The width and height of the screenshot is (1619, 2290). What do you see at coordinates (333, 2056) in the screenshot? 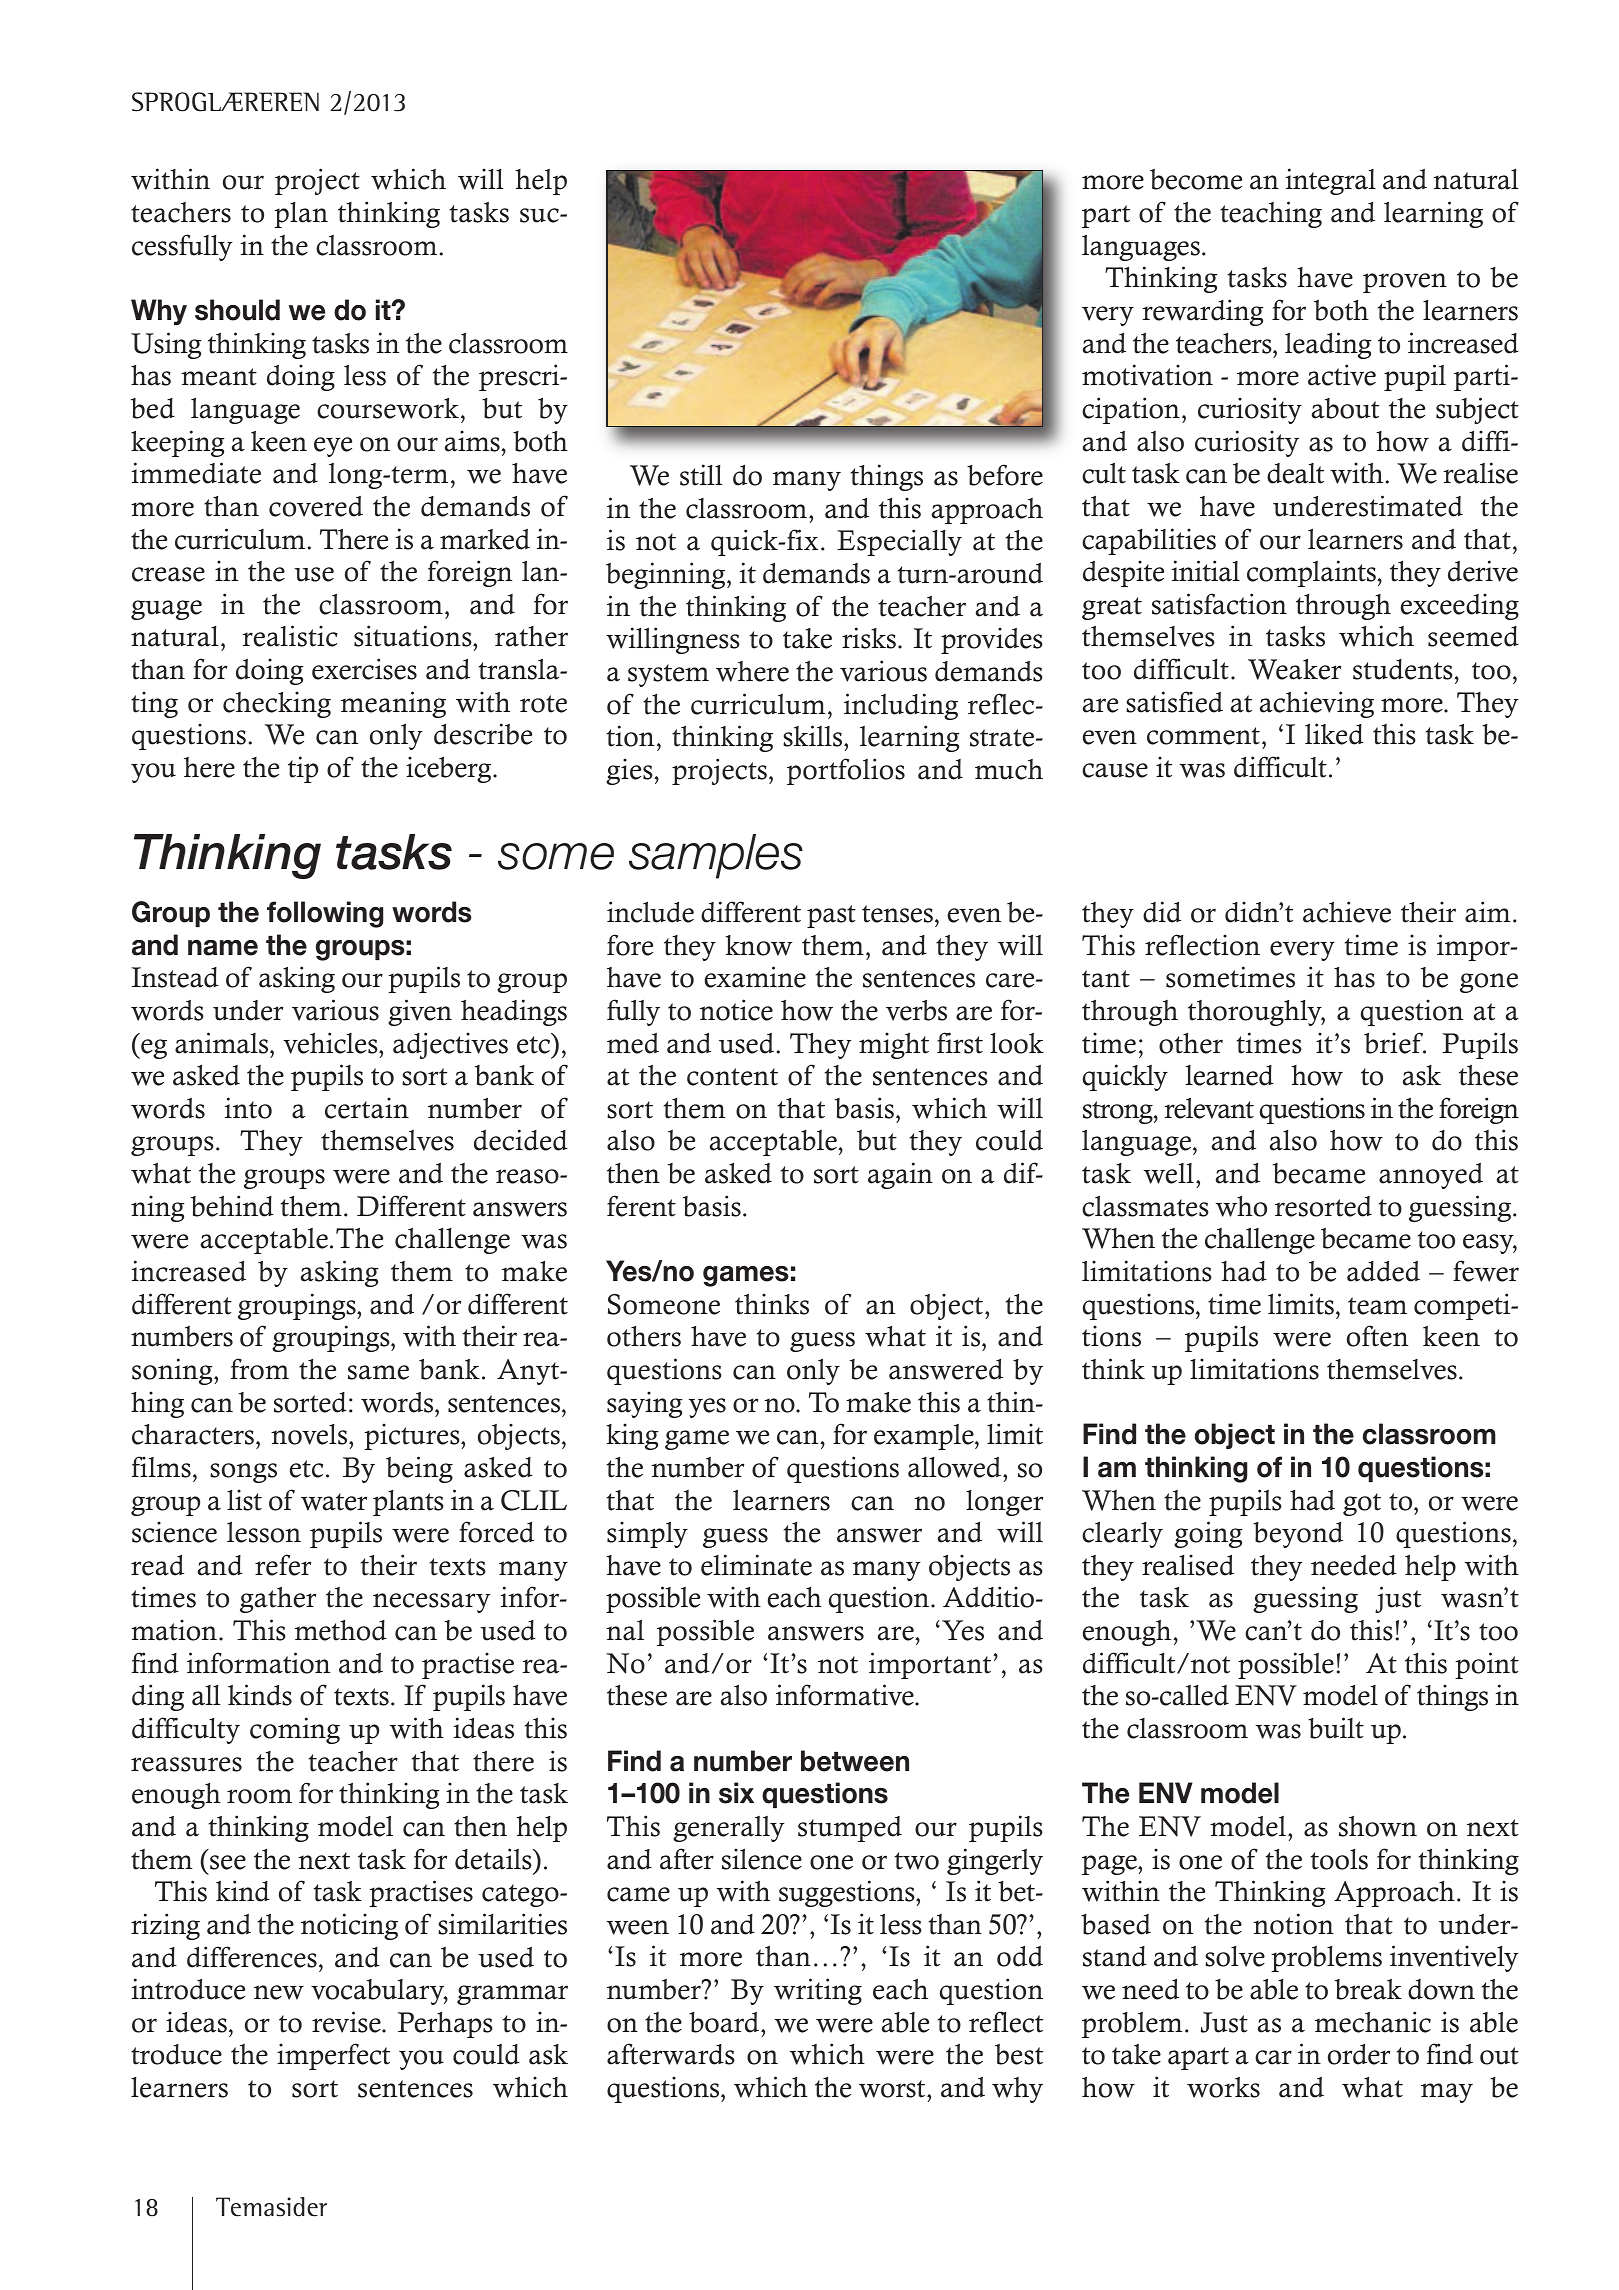
I see `imperfect` at bounding box center [333, 2056].
